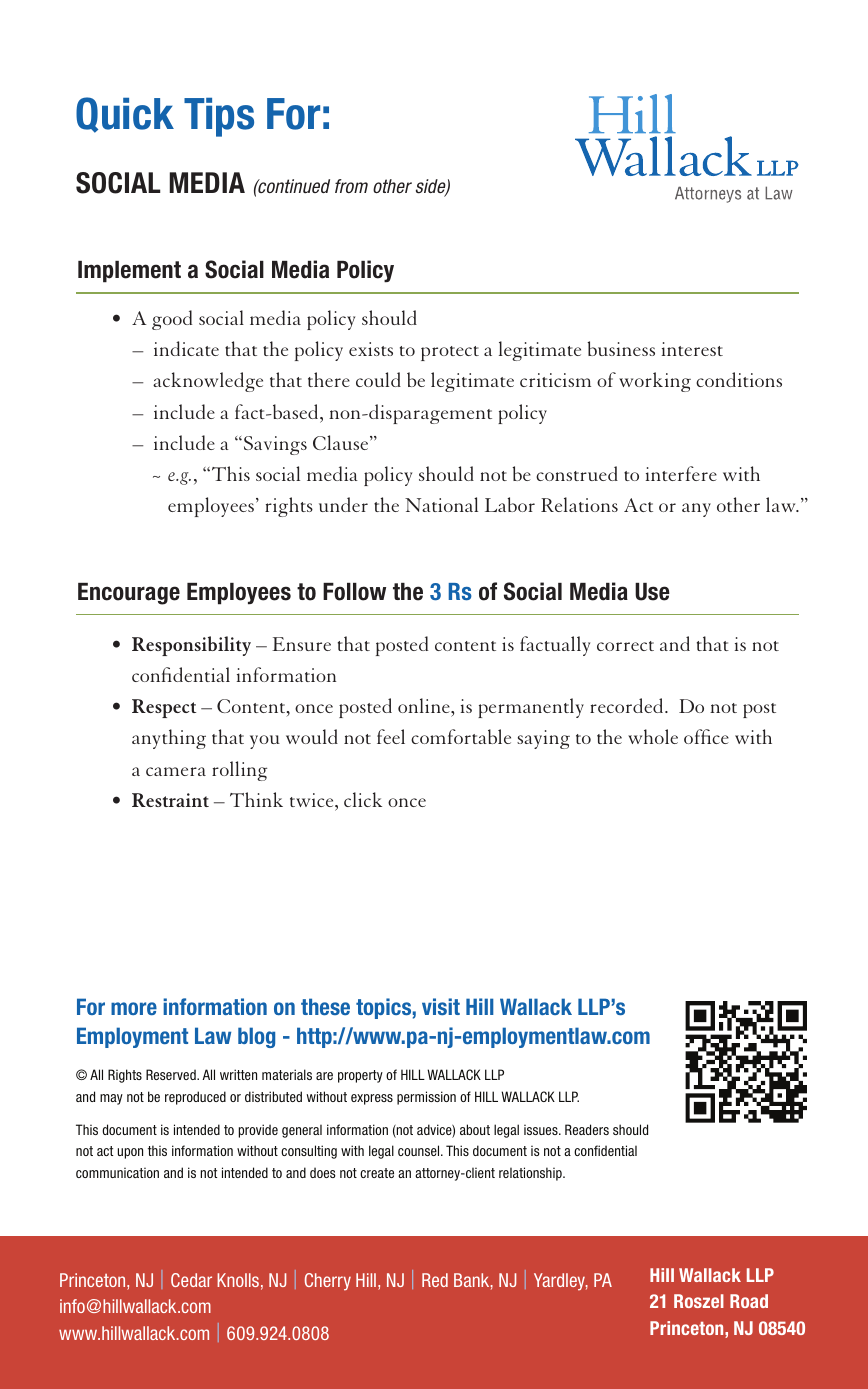 The width and height of the screenshot is (868, 1389). Describe the element at coordinates (170, 800) in the screenshot. I see `Restraint` at that location.
